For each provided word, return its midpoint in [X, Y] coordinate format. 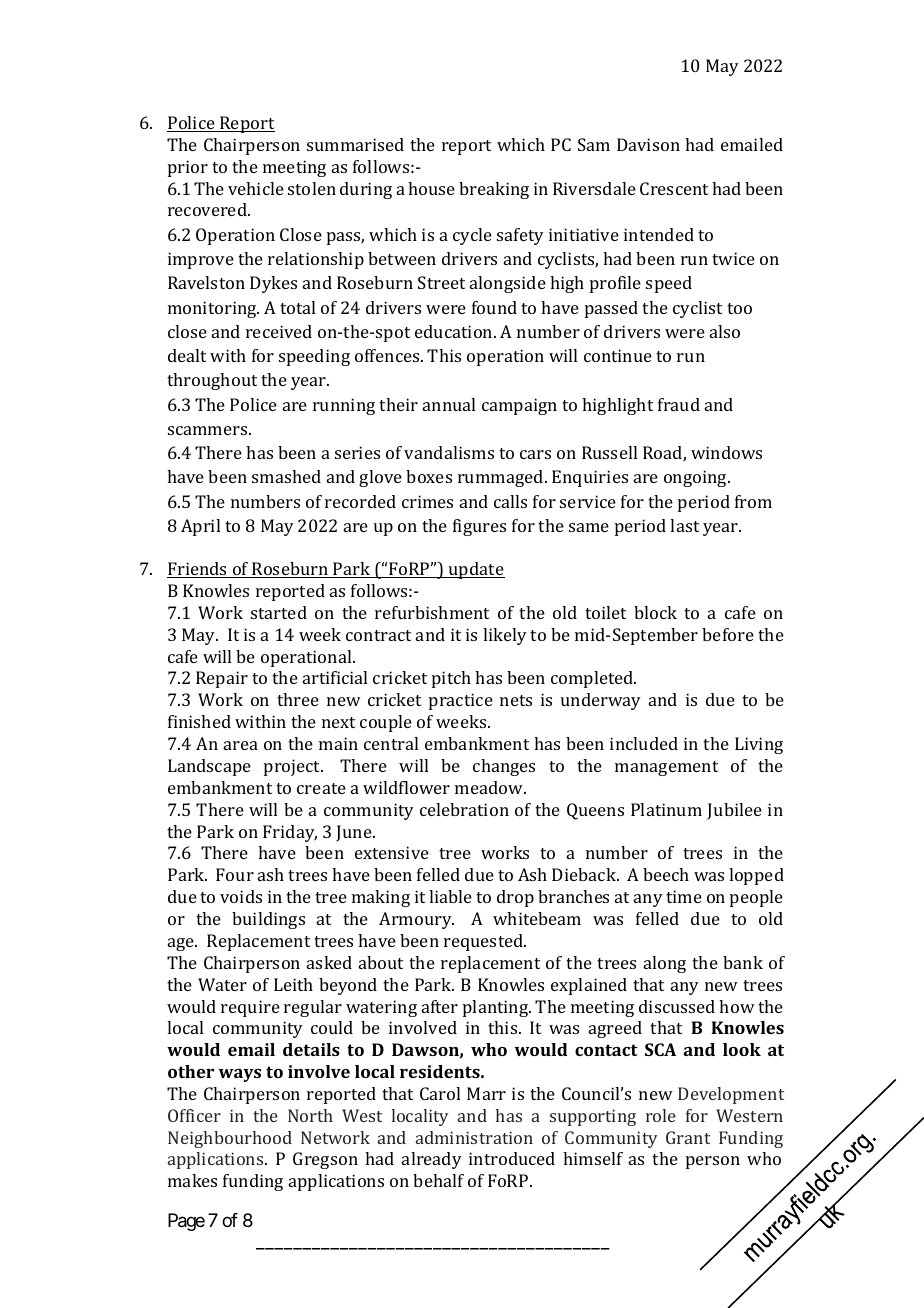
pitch [451, 679]
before [728, 634]
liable [450, 896]
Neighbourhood [230, 1139]
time [684, 896]
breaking [494, 190]
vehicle [256, 188]
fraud [679, 404]
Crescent [674, 188]
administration [474, 1137]
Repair [222, 679]
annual [449, 404]
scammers [209, 430]
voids [241, 896]
